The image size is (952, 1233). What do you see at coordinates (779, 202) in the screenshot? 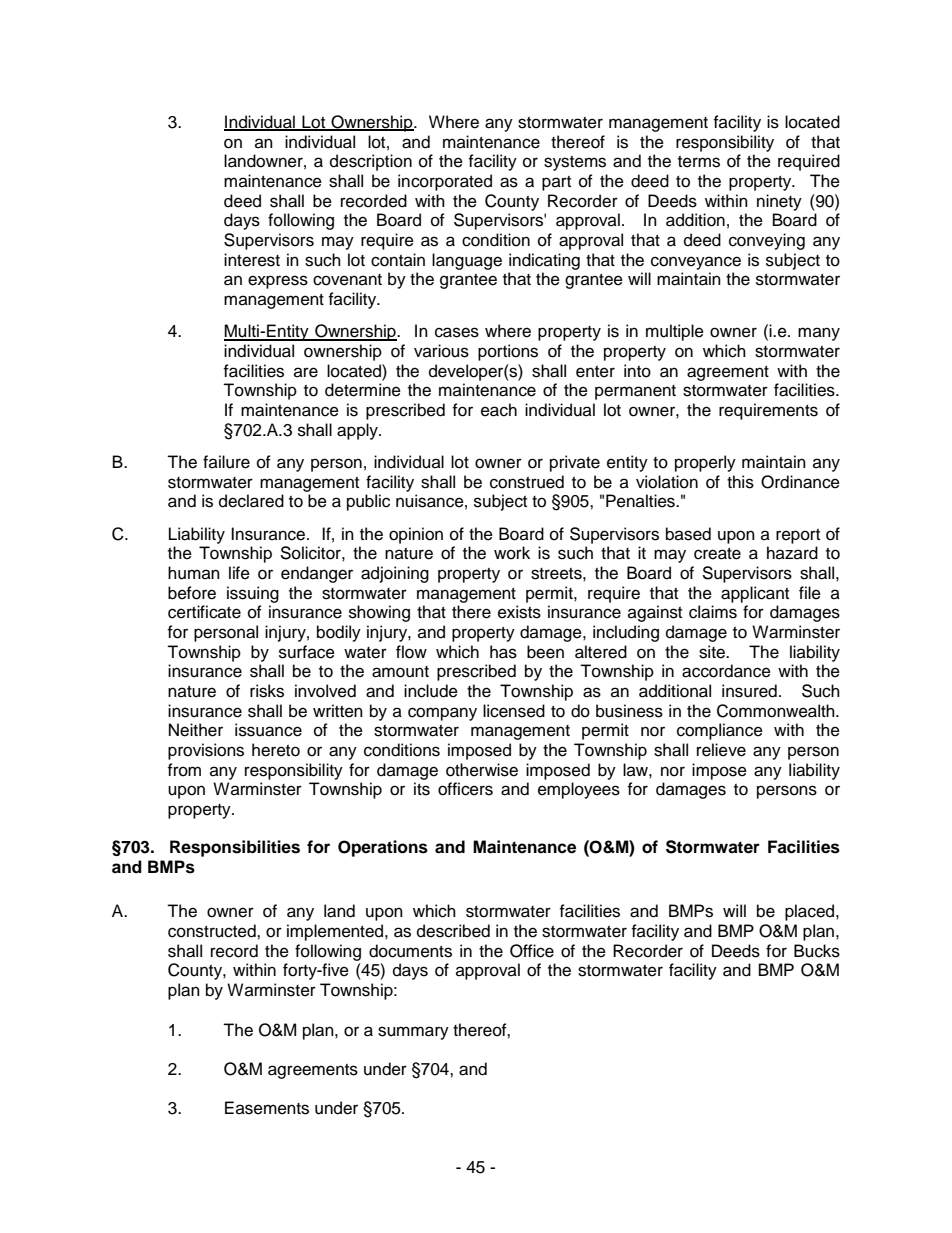
I see `ninety` at bounding box center [779, 202].
